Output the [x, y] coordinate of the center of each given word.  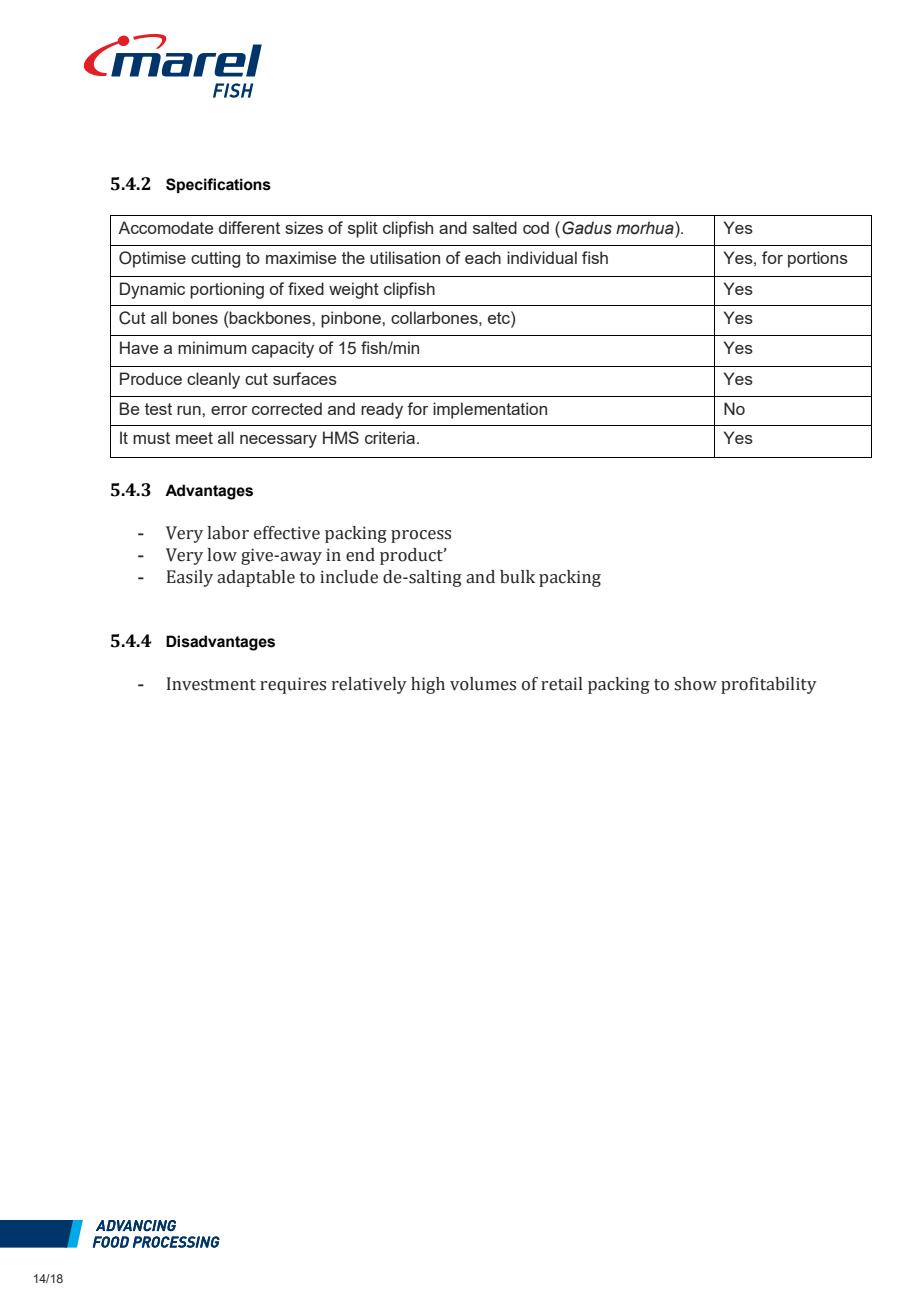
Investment [211, 684]
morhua [646, 228]
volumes [483, 684]
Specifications [218, 186]
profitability [769, 685]
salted [495, 227]
